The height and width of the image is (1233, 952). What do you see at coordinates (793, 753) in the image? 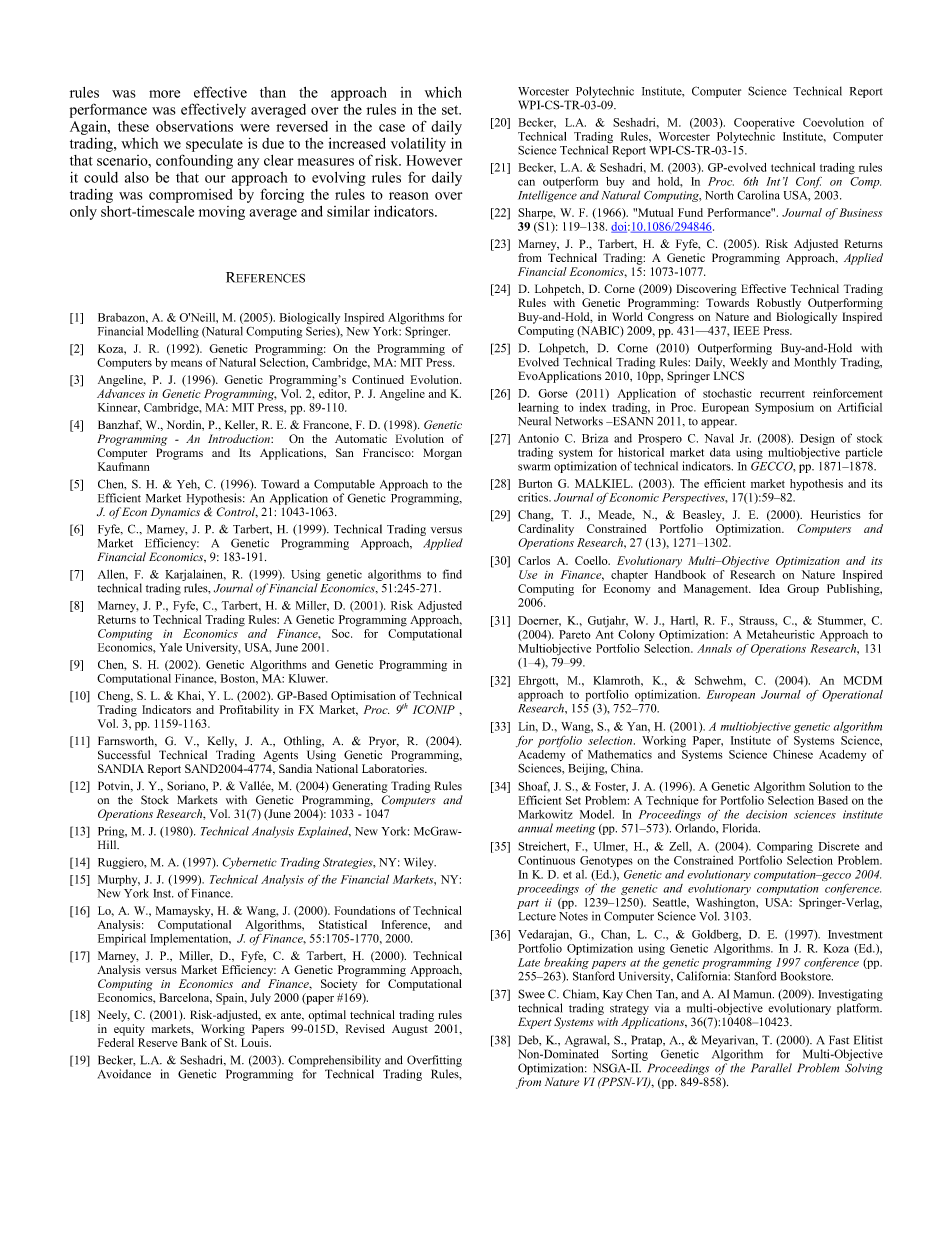
I see `Chinese` at bounding box center [793, 753].
